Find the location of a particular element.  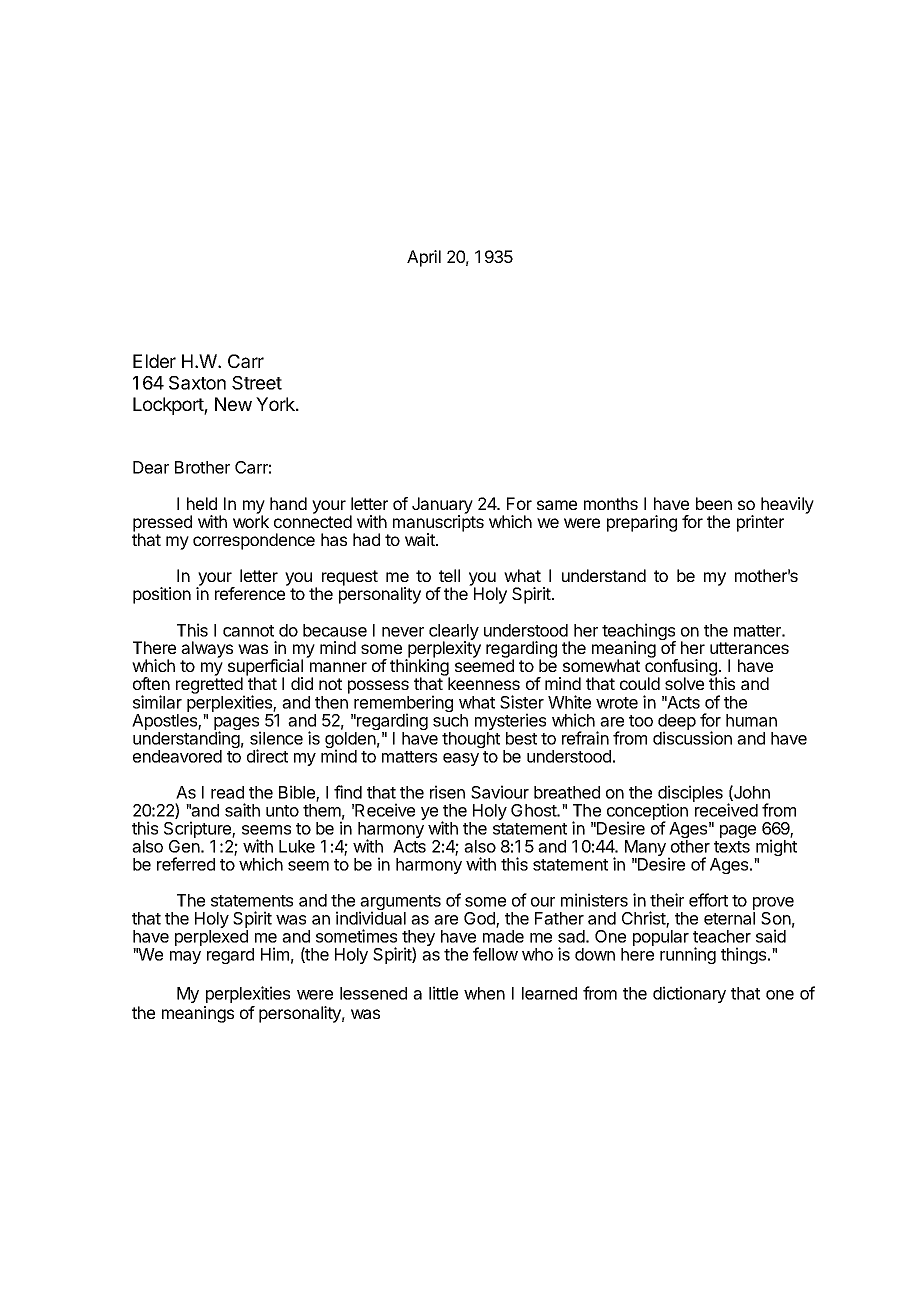

discussion is located at coordinates (692, 738).
